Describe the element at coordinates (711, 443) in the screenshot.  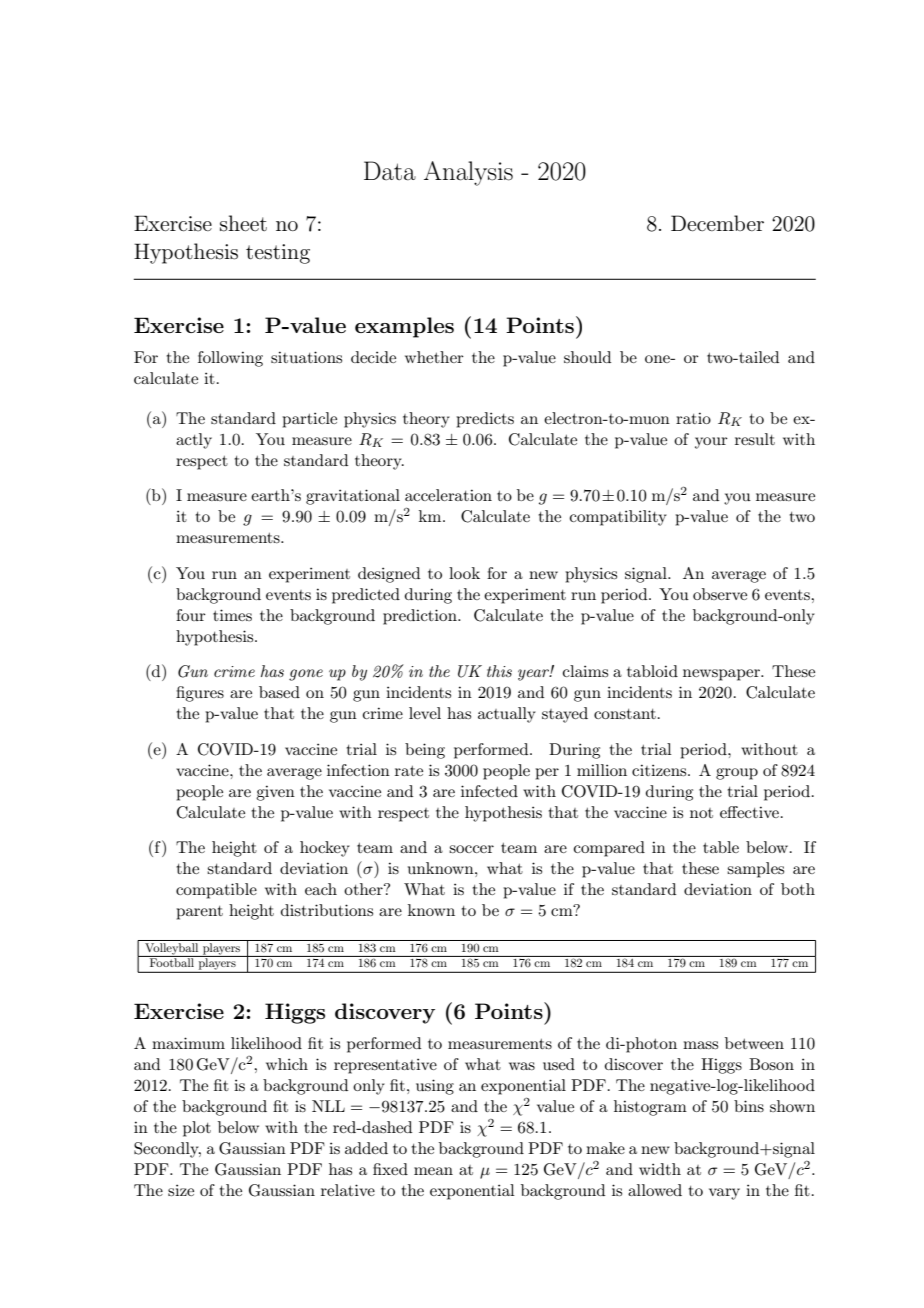
I see `your` at that location.
